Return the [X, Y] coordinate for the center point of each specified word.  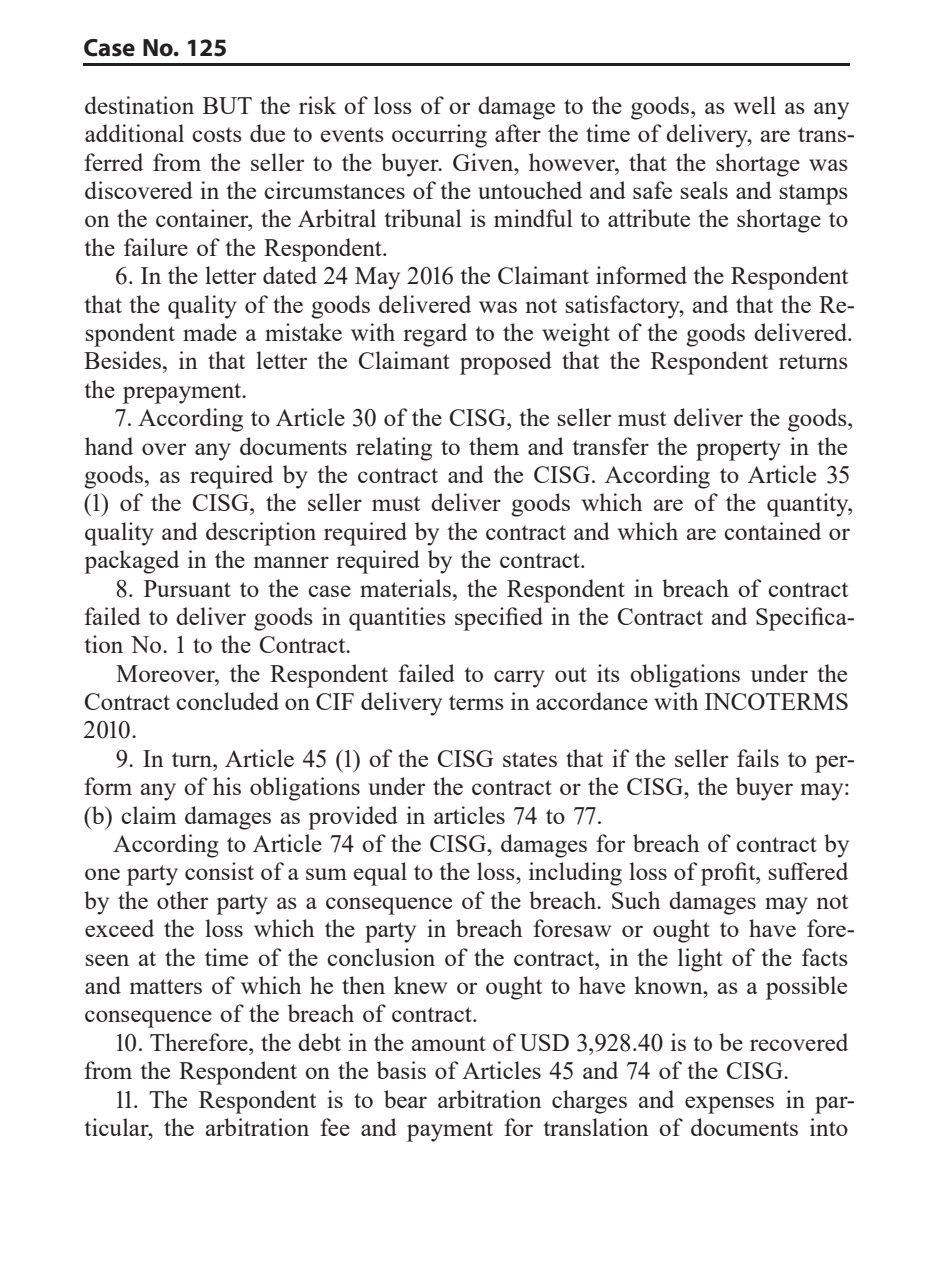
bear [405, 1099]
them [494, 446]
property [738, 450]
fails [758, 758]
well [755, 105]
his [227, 786]
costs [217, 134]
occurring [439, 136]
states [530, 759]
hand [109, 446]
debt [319, 1042]
